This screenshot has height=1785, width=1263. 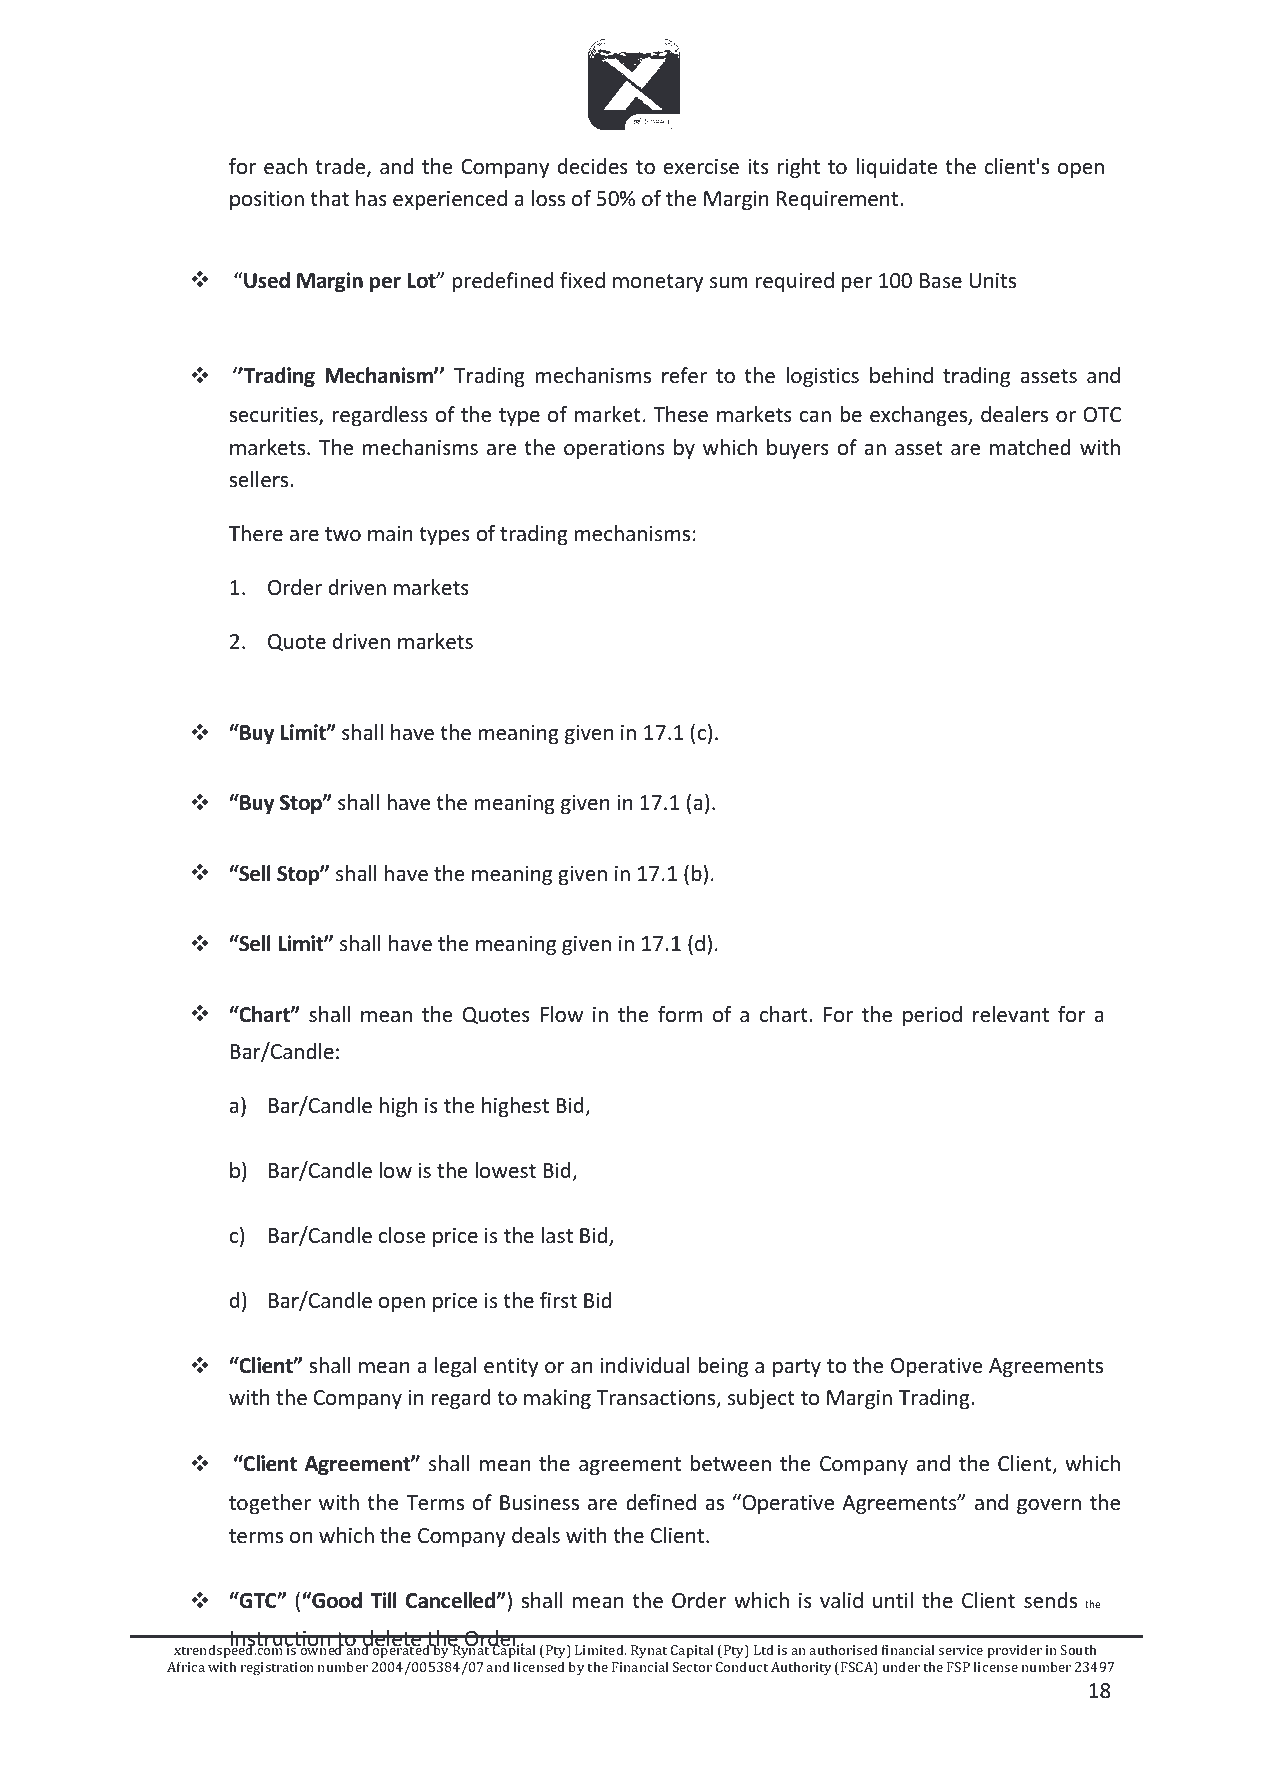 I want to click on provider, so click(x=1014, y=1651).
